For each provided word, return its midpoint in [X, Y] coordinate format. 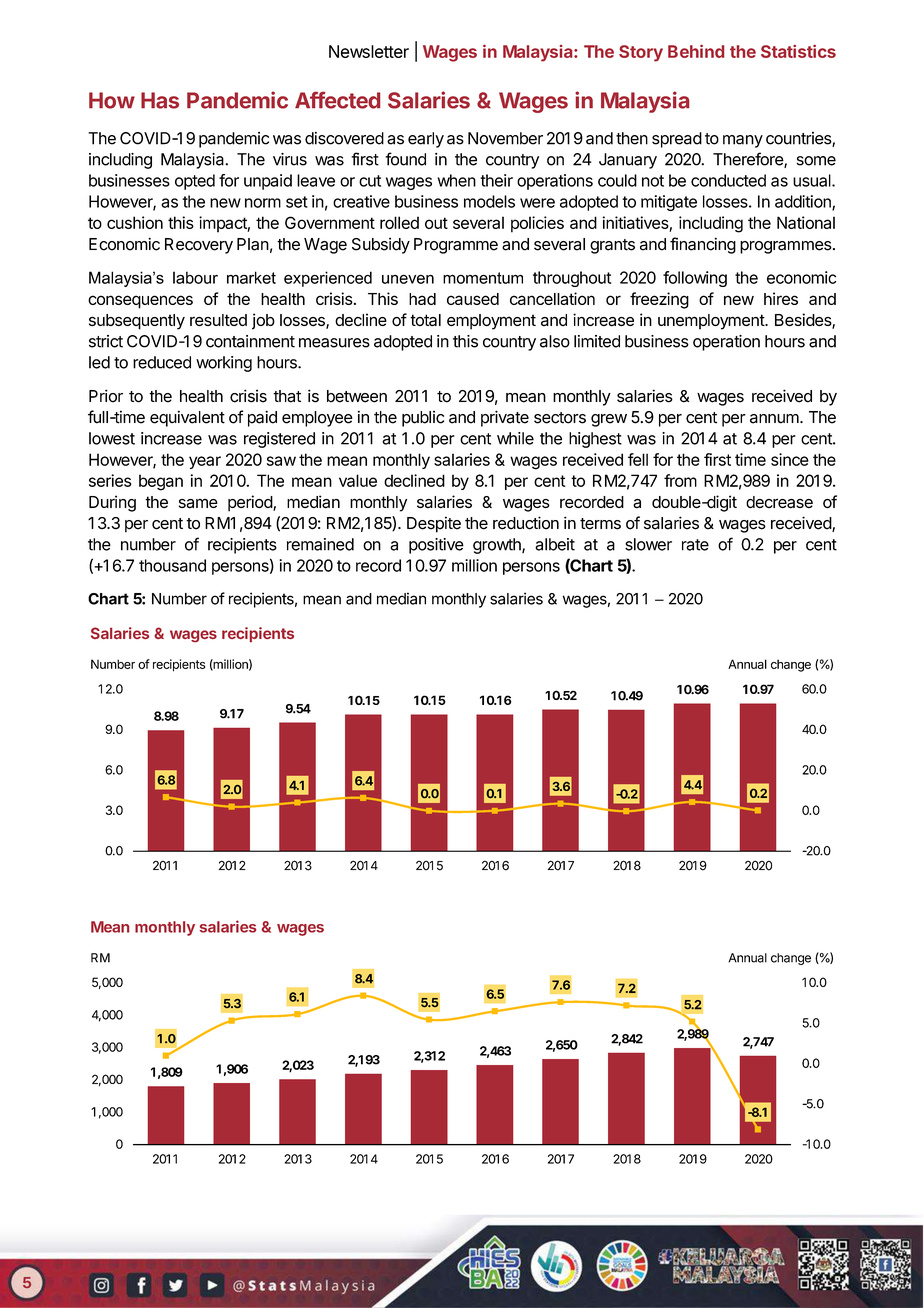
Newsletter [369, 51]
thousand [172, 565]
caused [473, 299]
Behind [696, 51]
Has [160, 100]
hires [781, 298]
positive [436, 546]
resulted [218, 320]
